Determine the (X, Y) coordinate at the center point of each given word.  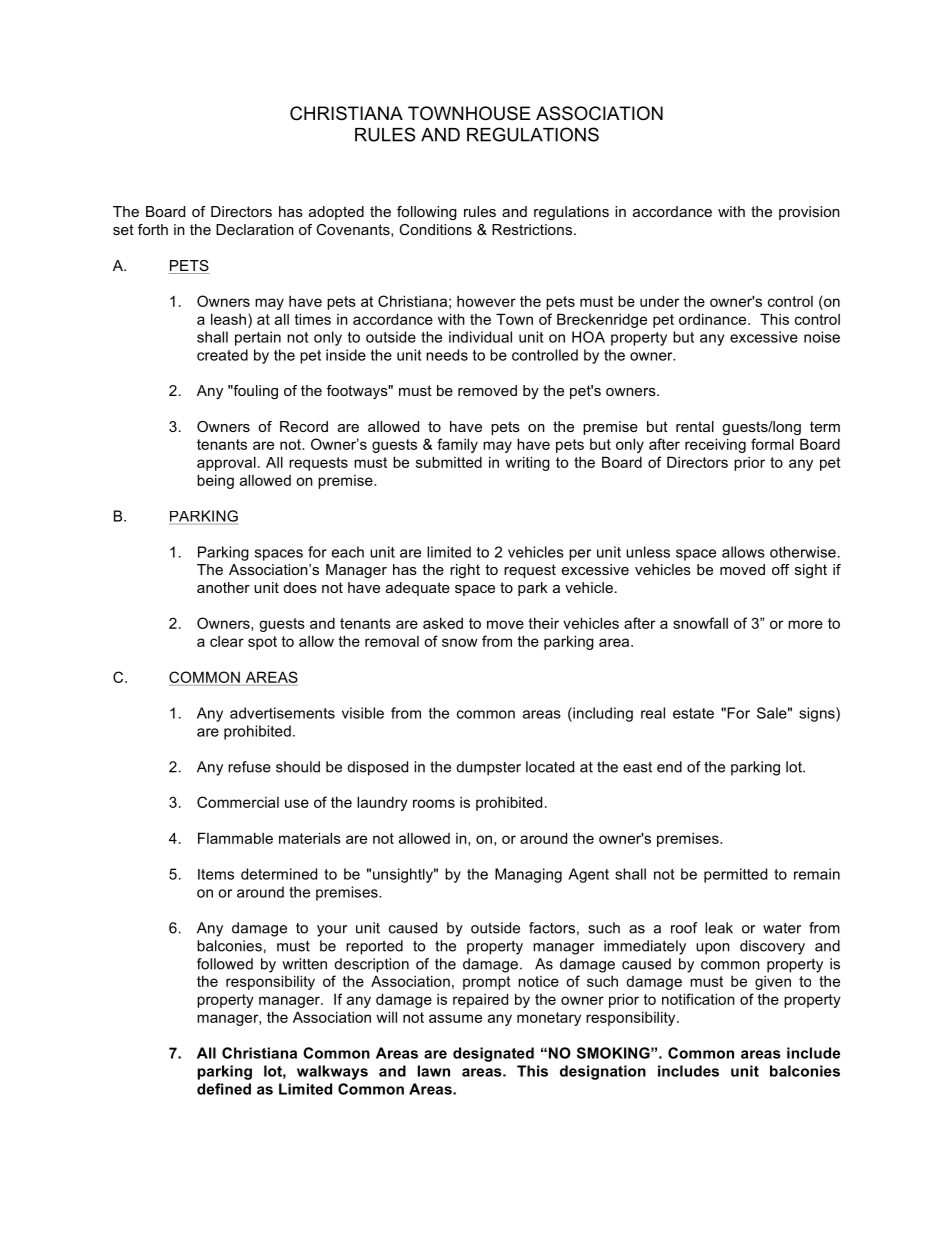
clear (227, 641)
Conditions (435, 229)
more (805, 624)
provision (809, 213)
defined (224, 1089)
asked (443, 623)
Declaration (255, 229)
